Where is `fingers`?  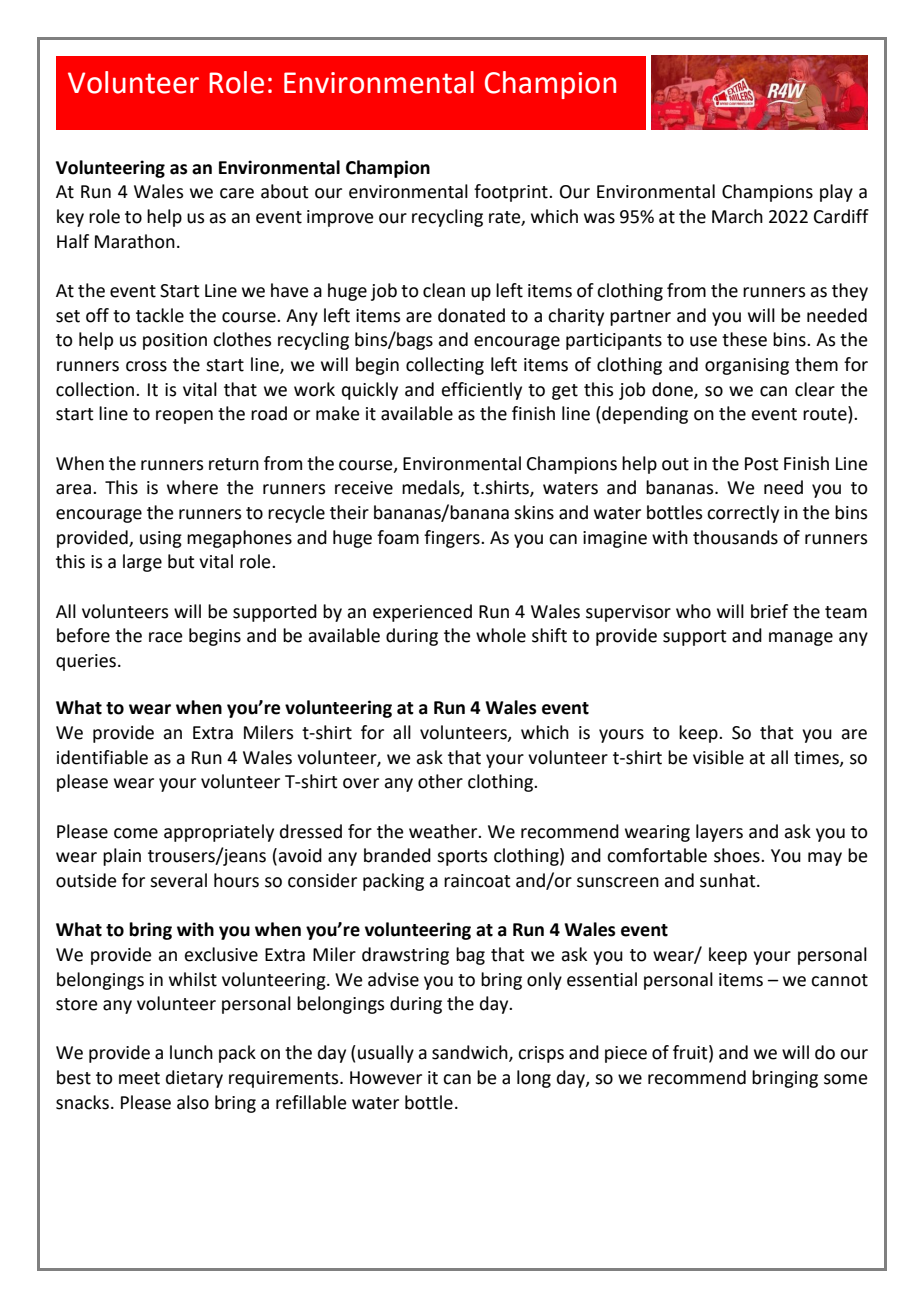 fingers is located at coordinates (453, 539).
